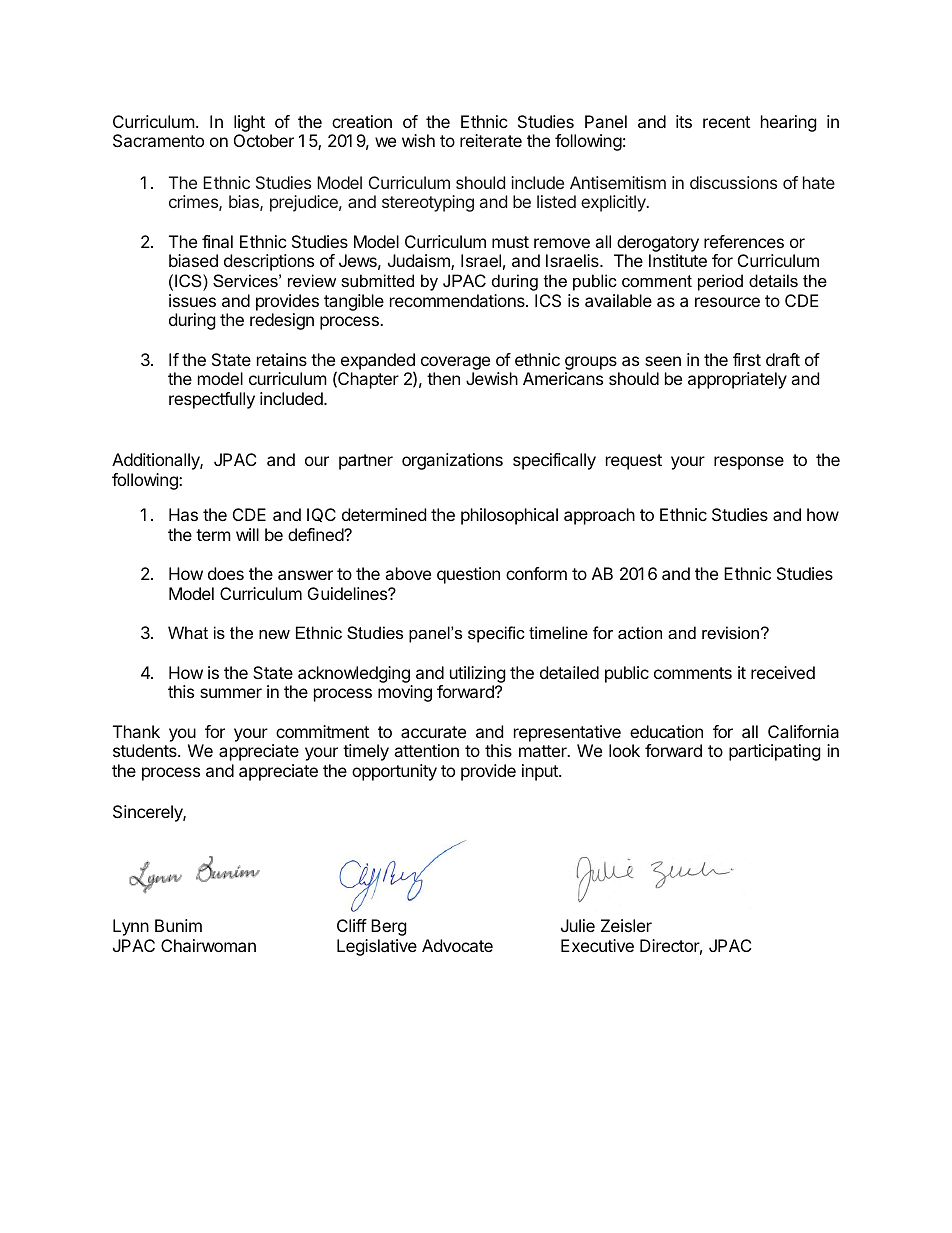 The image size is (952, 1233). I want to click on October, so click(264, 140).
